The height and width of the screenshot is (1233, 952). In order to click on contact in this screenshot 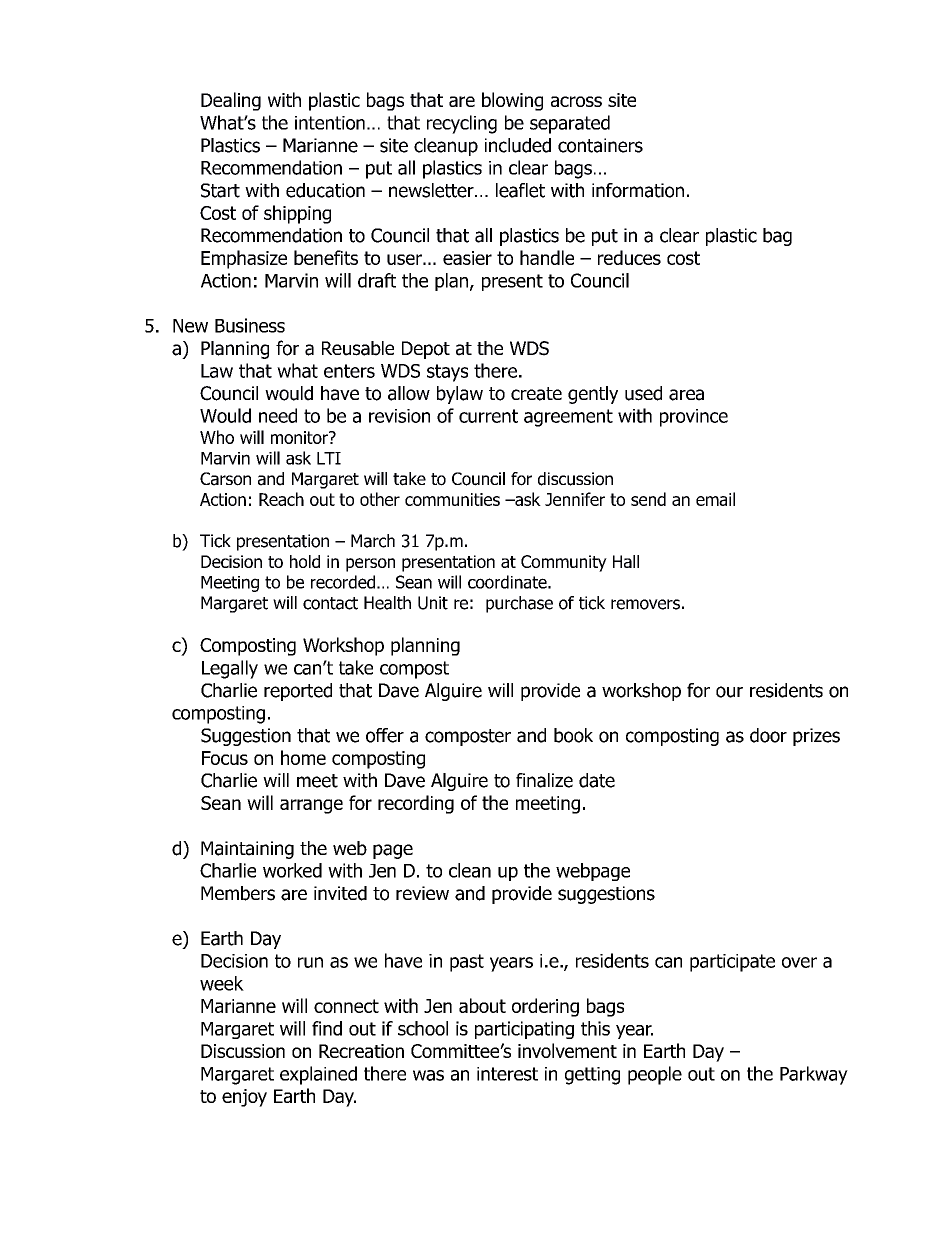, I will do `click(330, 603)`.
